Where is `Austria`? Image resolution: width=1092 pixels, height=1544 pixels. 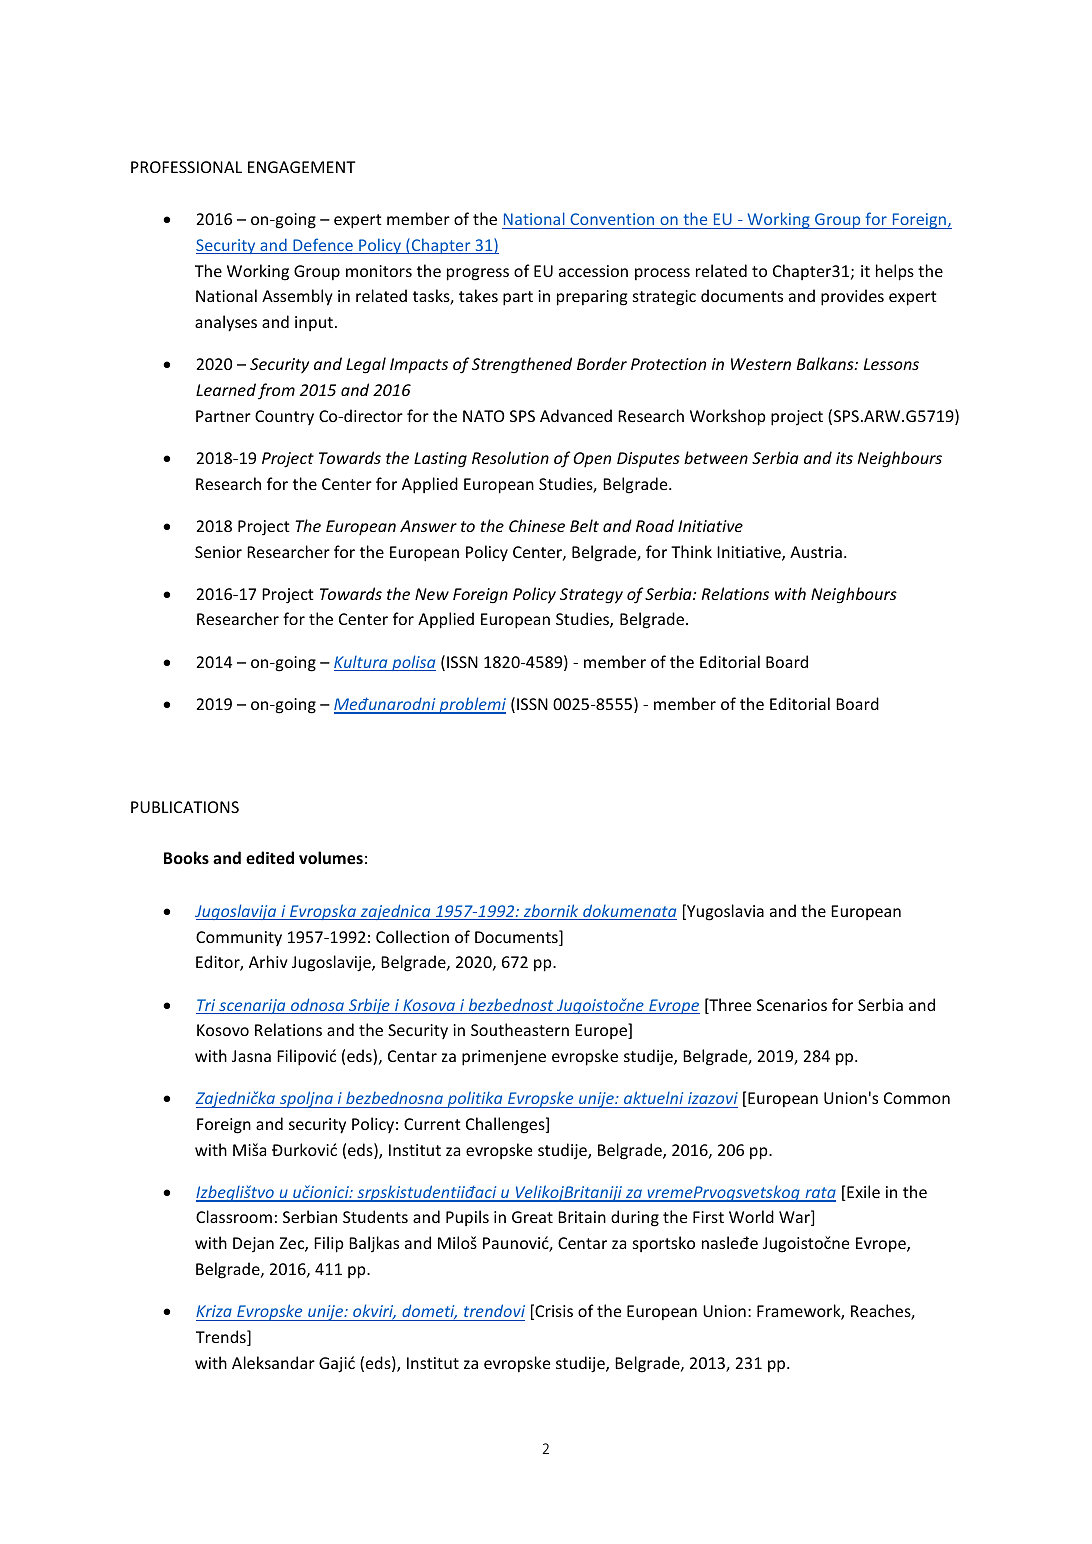
Austria is located at coordinates (816, 552).
